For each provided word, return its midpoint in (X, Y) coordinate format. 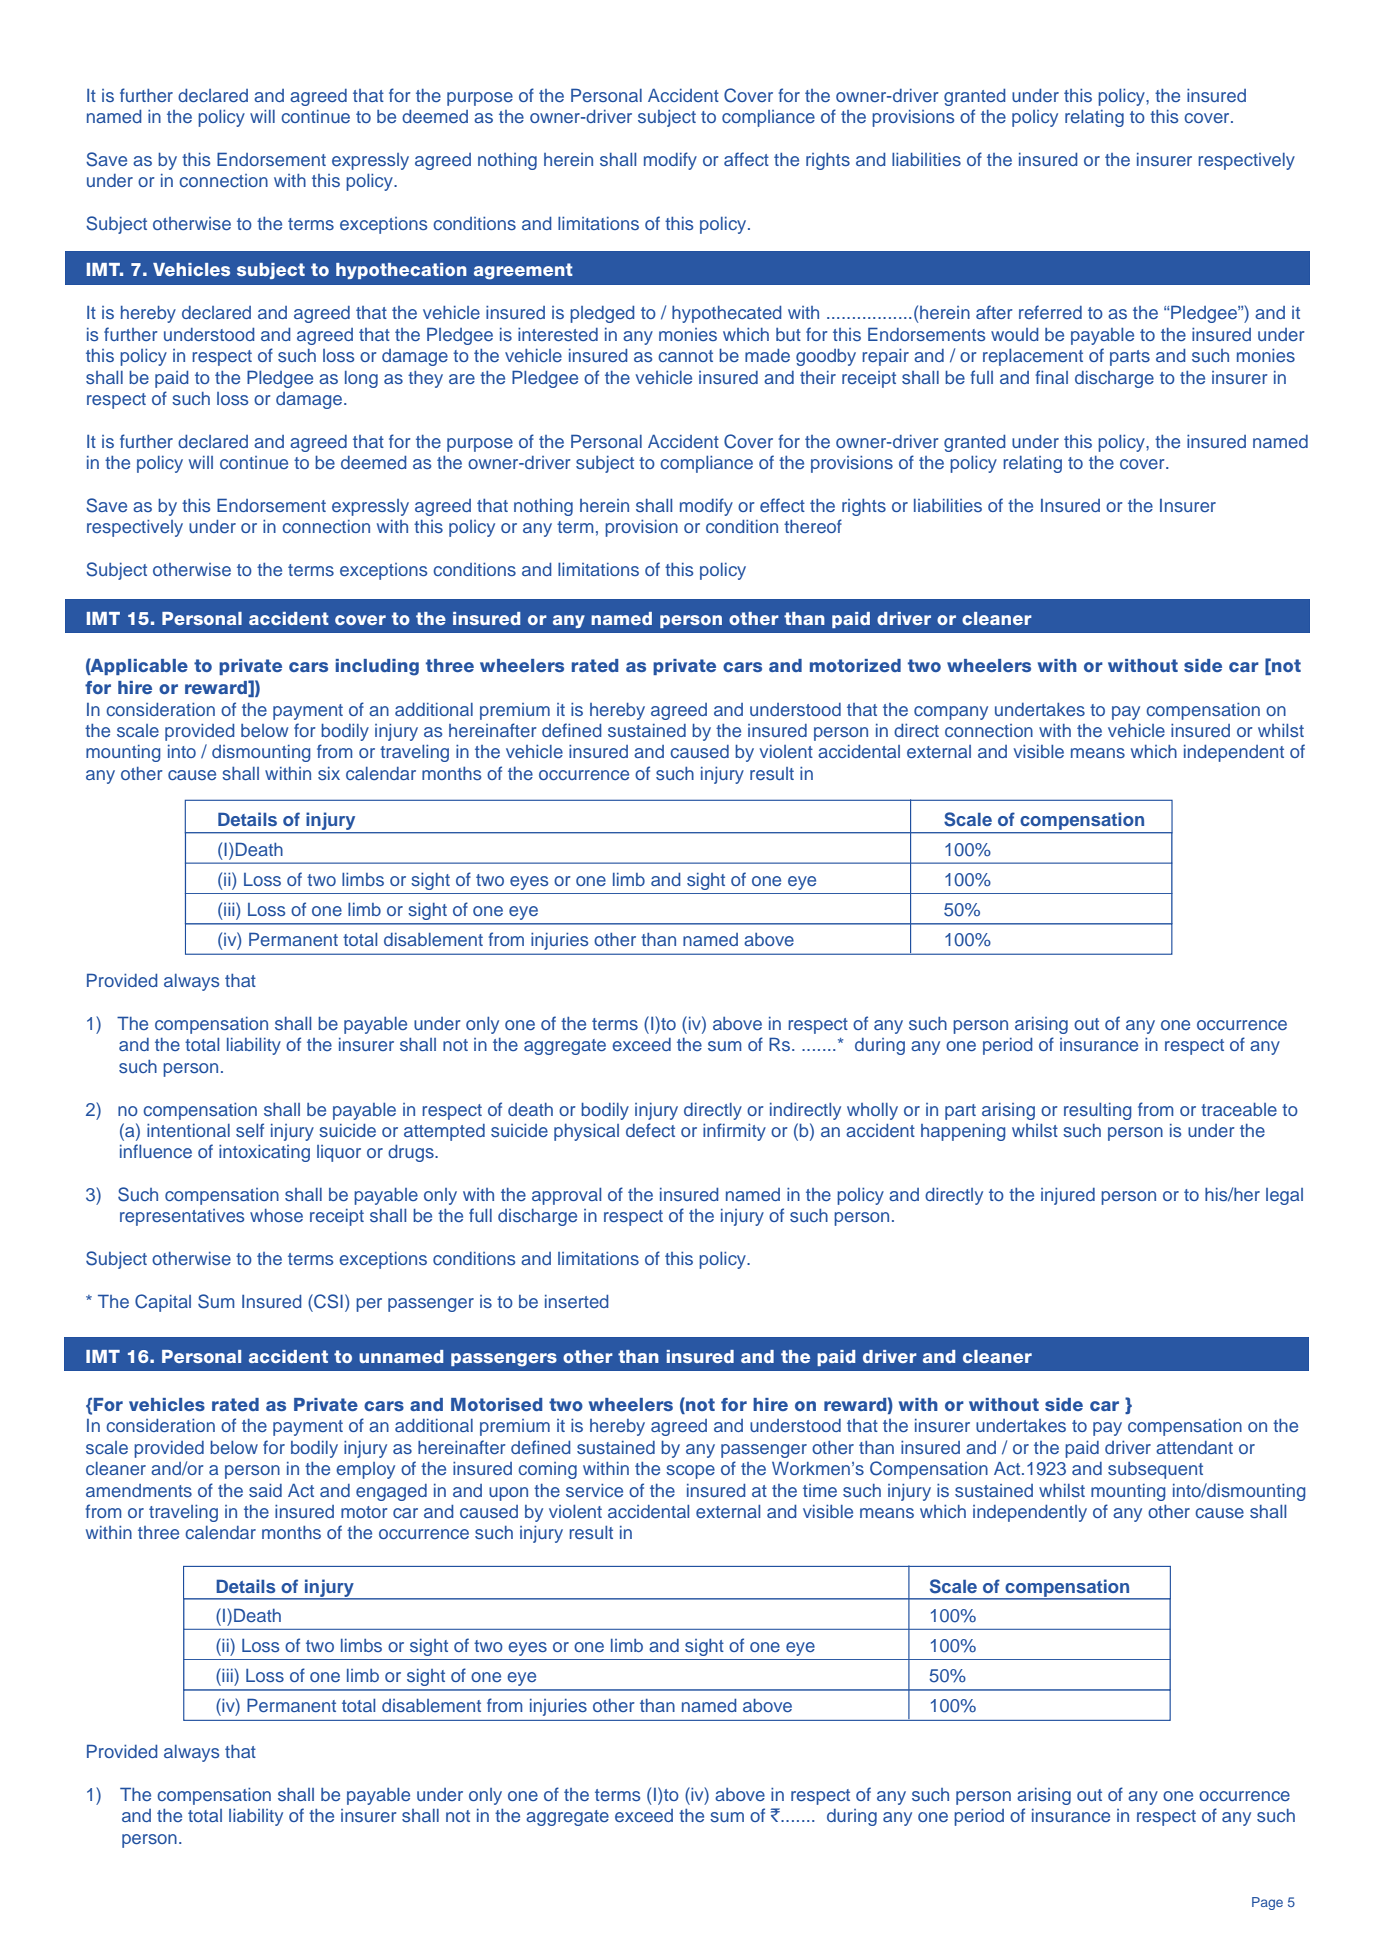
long (361, 379)
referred (1050, 312)
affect (746, 159)
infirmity (734, 1132)
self (250, 1130)
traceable (1239, 1109)
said (265, 1490)
